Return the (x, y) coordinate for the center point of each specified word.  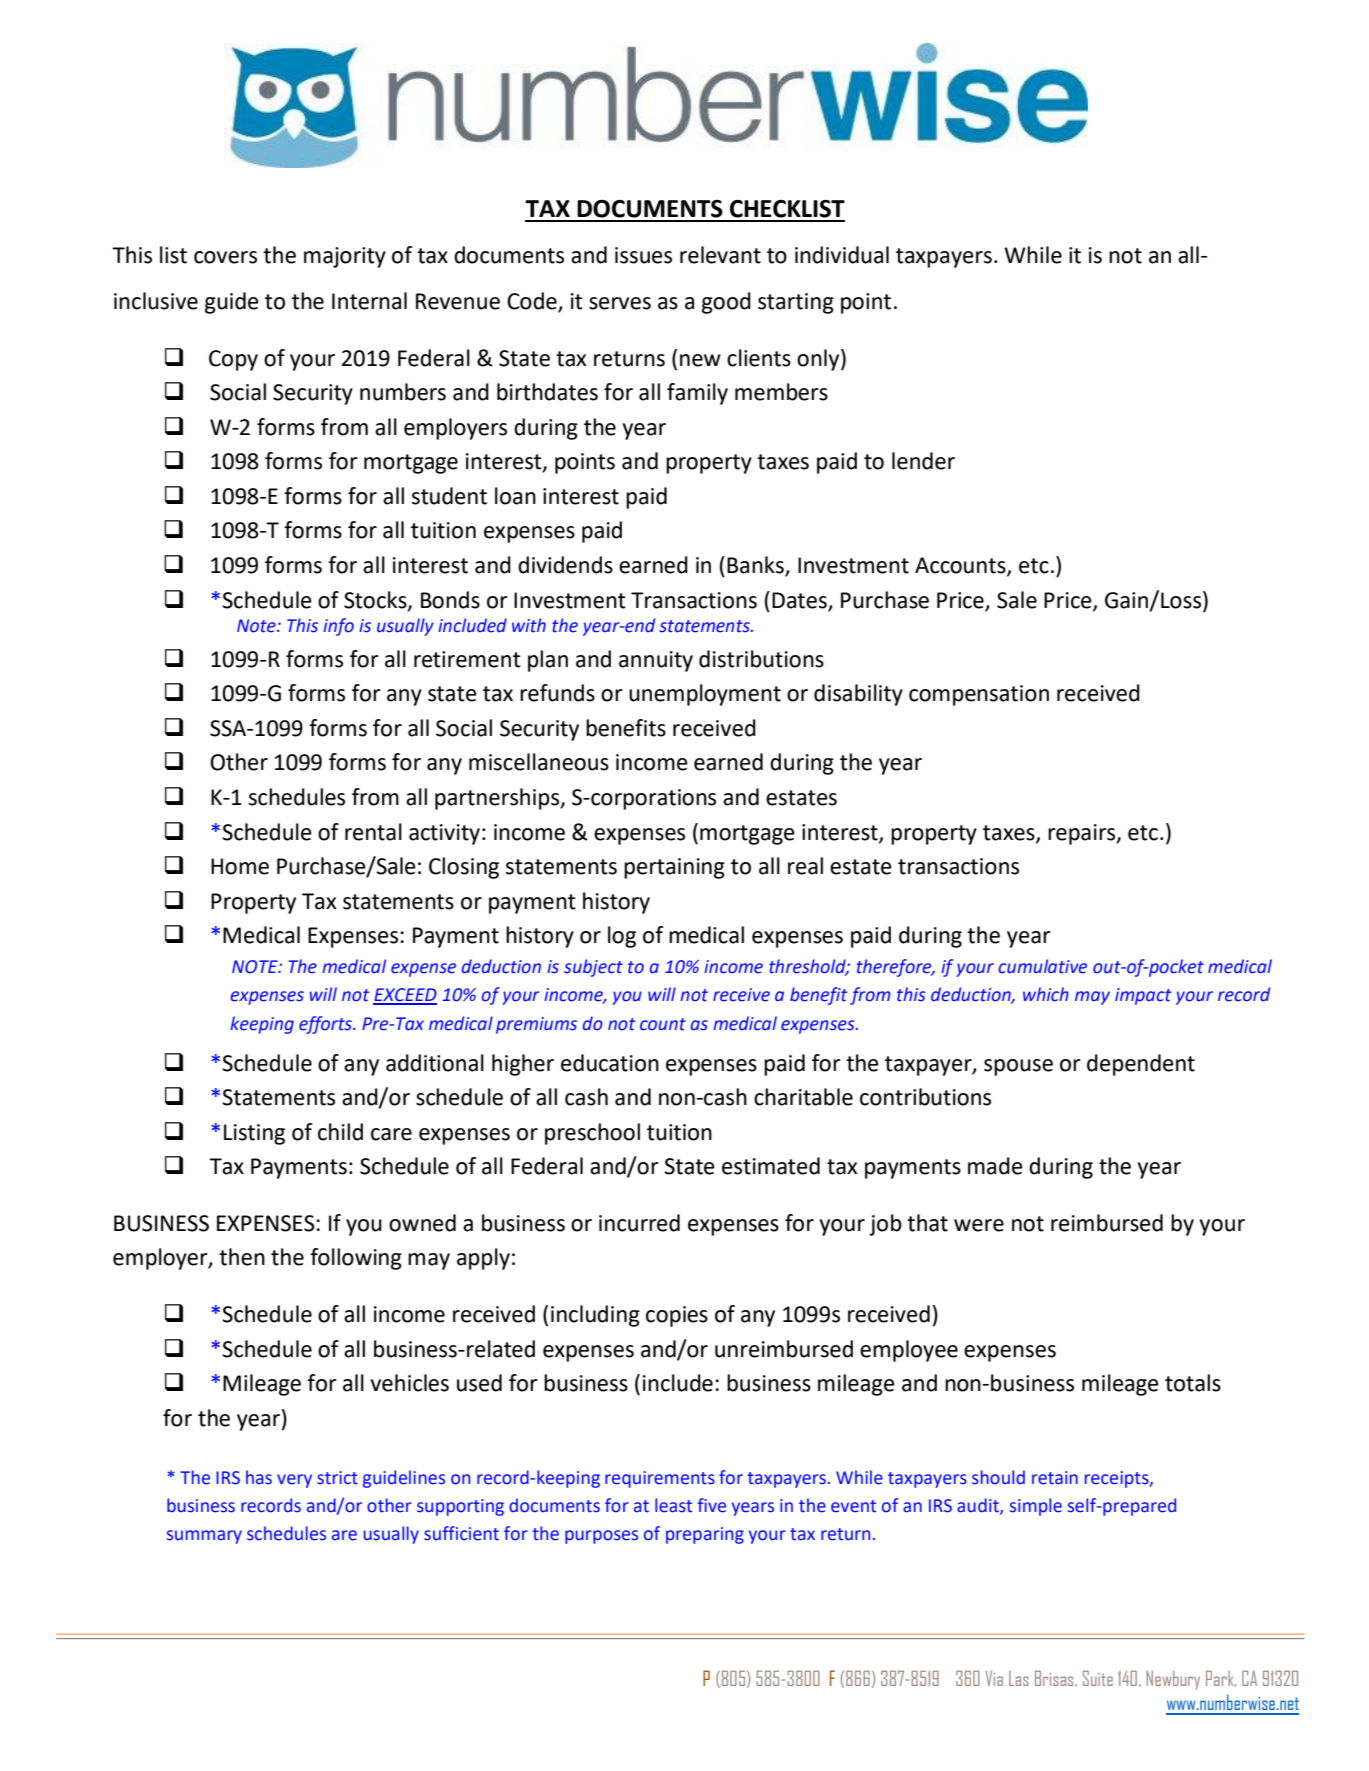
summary (204, 1537)
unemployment (705, 695)
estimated (771, 1166)
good (726, 303)
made (995, 1166)
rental (373, 832)
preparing (705, 1535)
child (340, 1132)
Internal (369, 301)
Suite (1098, 1678)
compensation (979, 695)
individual (842, 255)
